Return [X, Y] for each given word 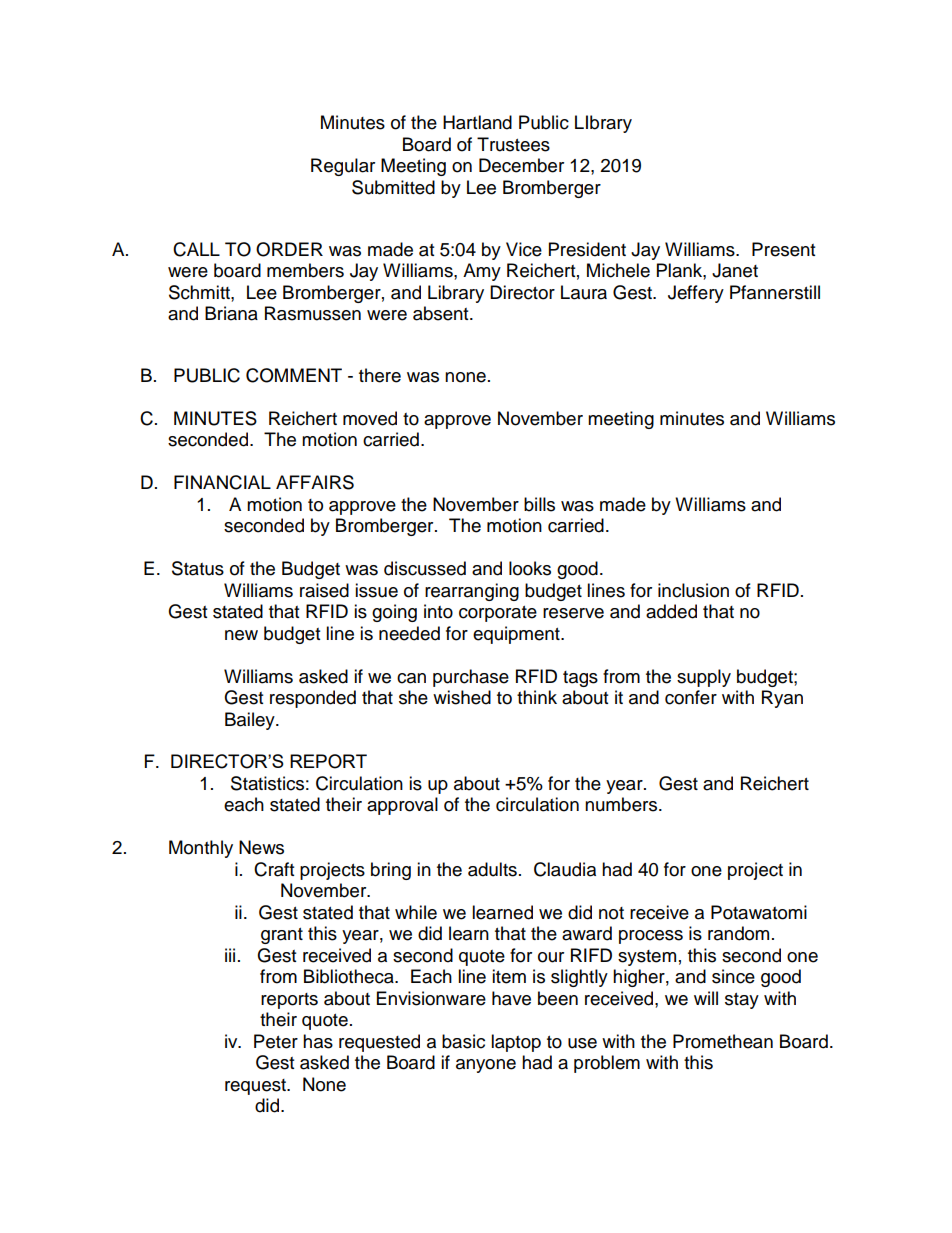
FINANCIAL [222, 482]
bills [539, 504]
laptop [516, 1043]
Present [783, 249]
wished [462, 697]
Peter [276, 1041]
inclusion [693, 590]
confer [691, 697]
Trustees [513, 144]
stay [742, 1001]
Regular [343, 167]
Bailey [251, 721]
